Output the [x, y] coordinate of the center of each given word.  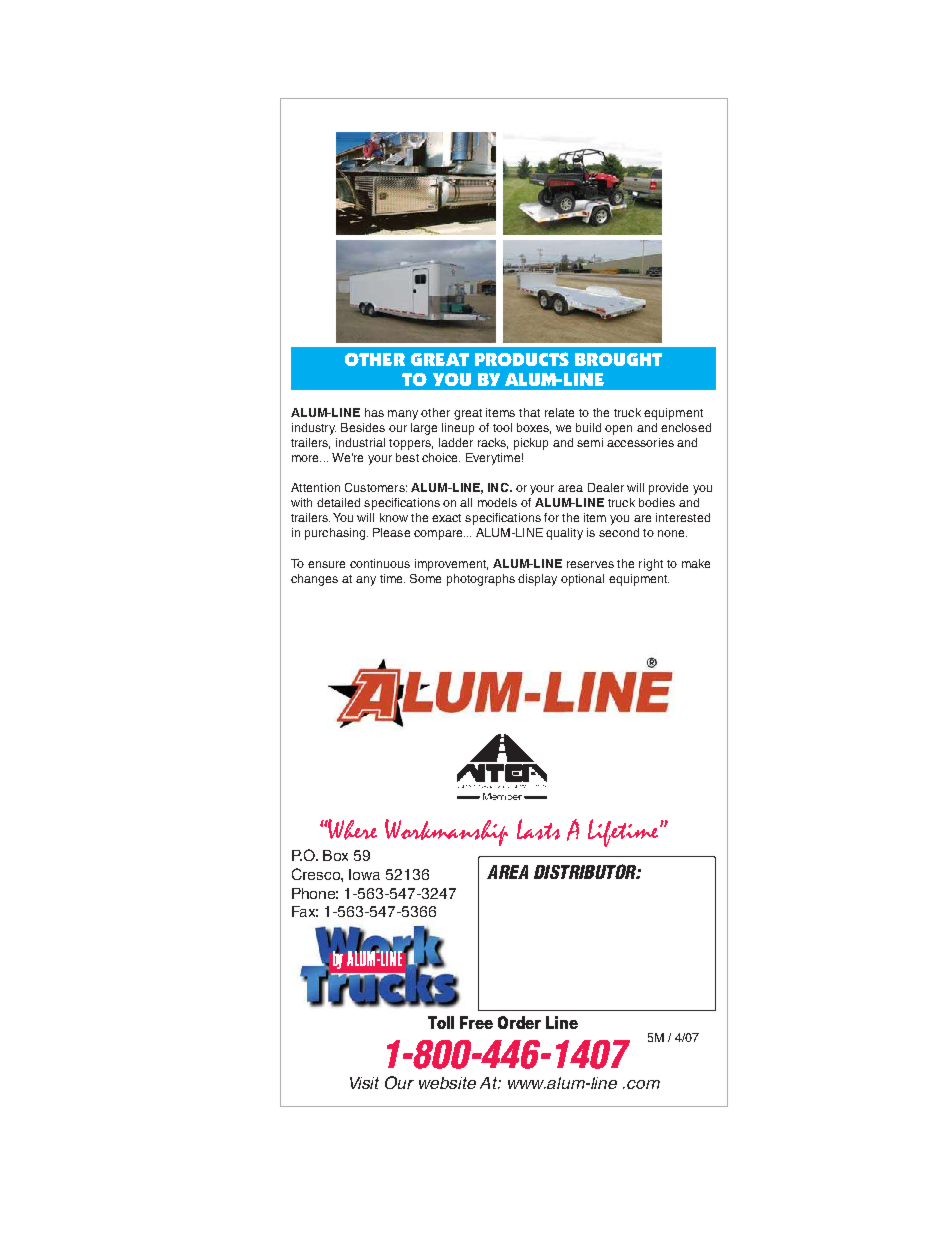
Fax [305, 911]
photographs [481, 580]
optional [582, 580]
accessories [640, 442]
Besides [363, 427]
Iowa [364, 874]
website [447, 1083]
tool [502, 427]
